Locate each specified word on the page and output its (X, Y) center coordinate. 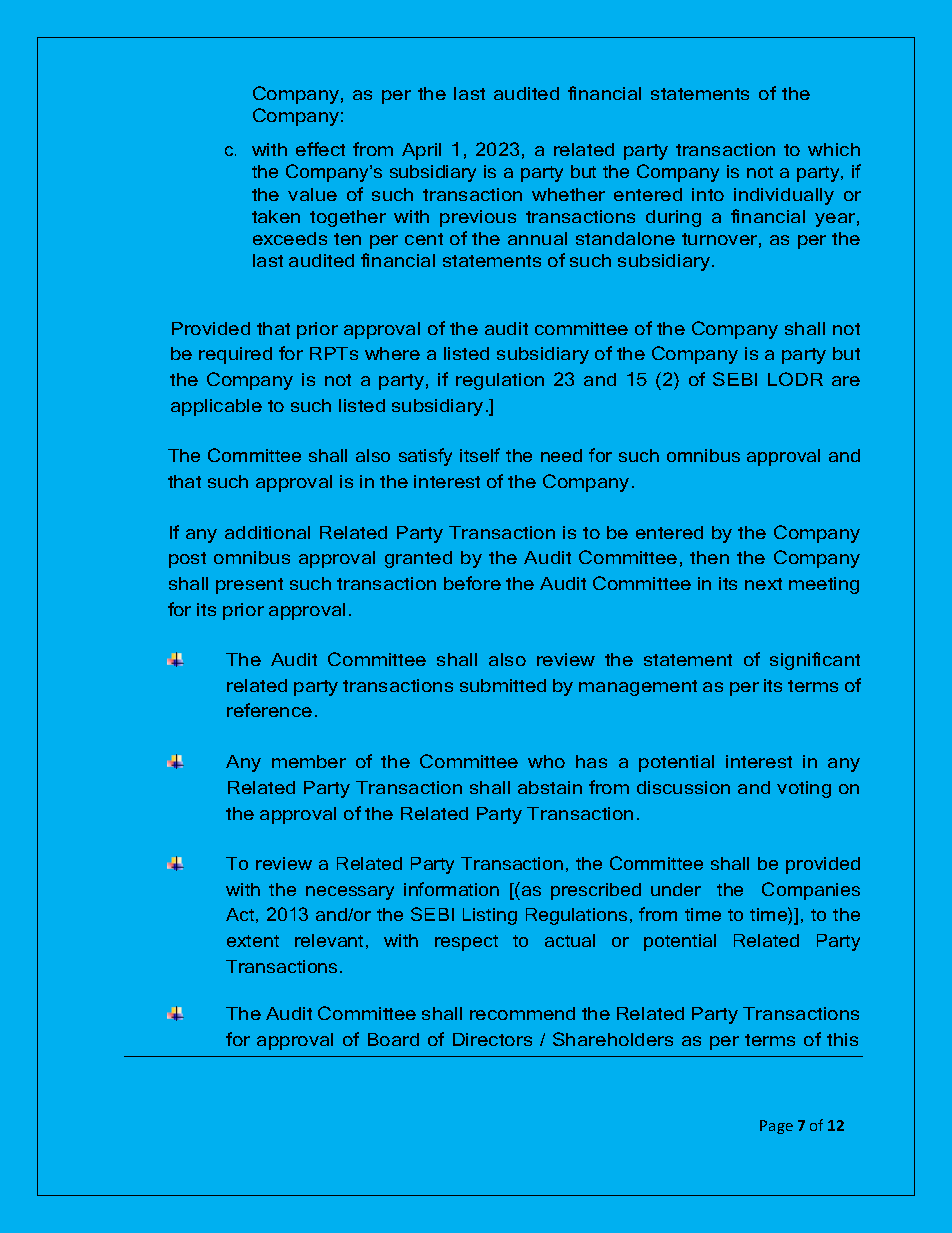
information (451, 889)
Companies (811, 891)
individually (784, 196)
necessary (350, 893)
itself (480, 455)
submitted (503, 685)
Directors (492, 1039)
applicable (216, 407)
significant (815, 661)
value (312, 194)
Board (393, 1039)
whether (568, 194)
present (249, 586)
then (709, 557)
